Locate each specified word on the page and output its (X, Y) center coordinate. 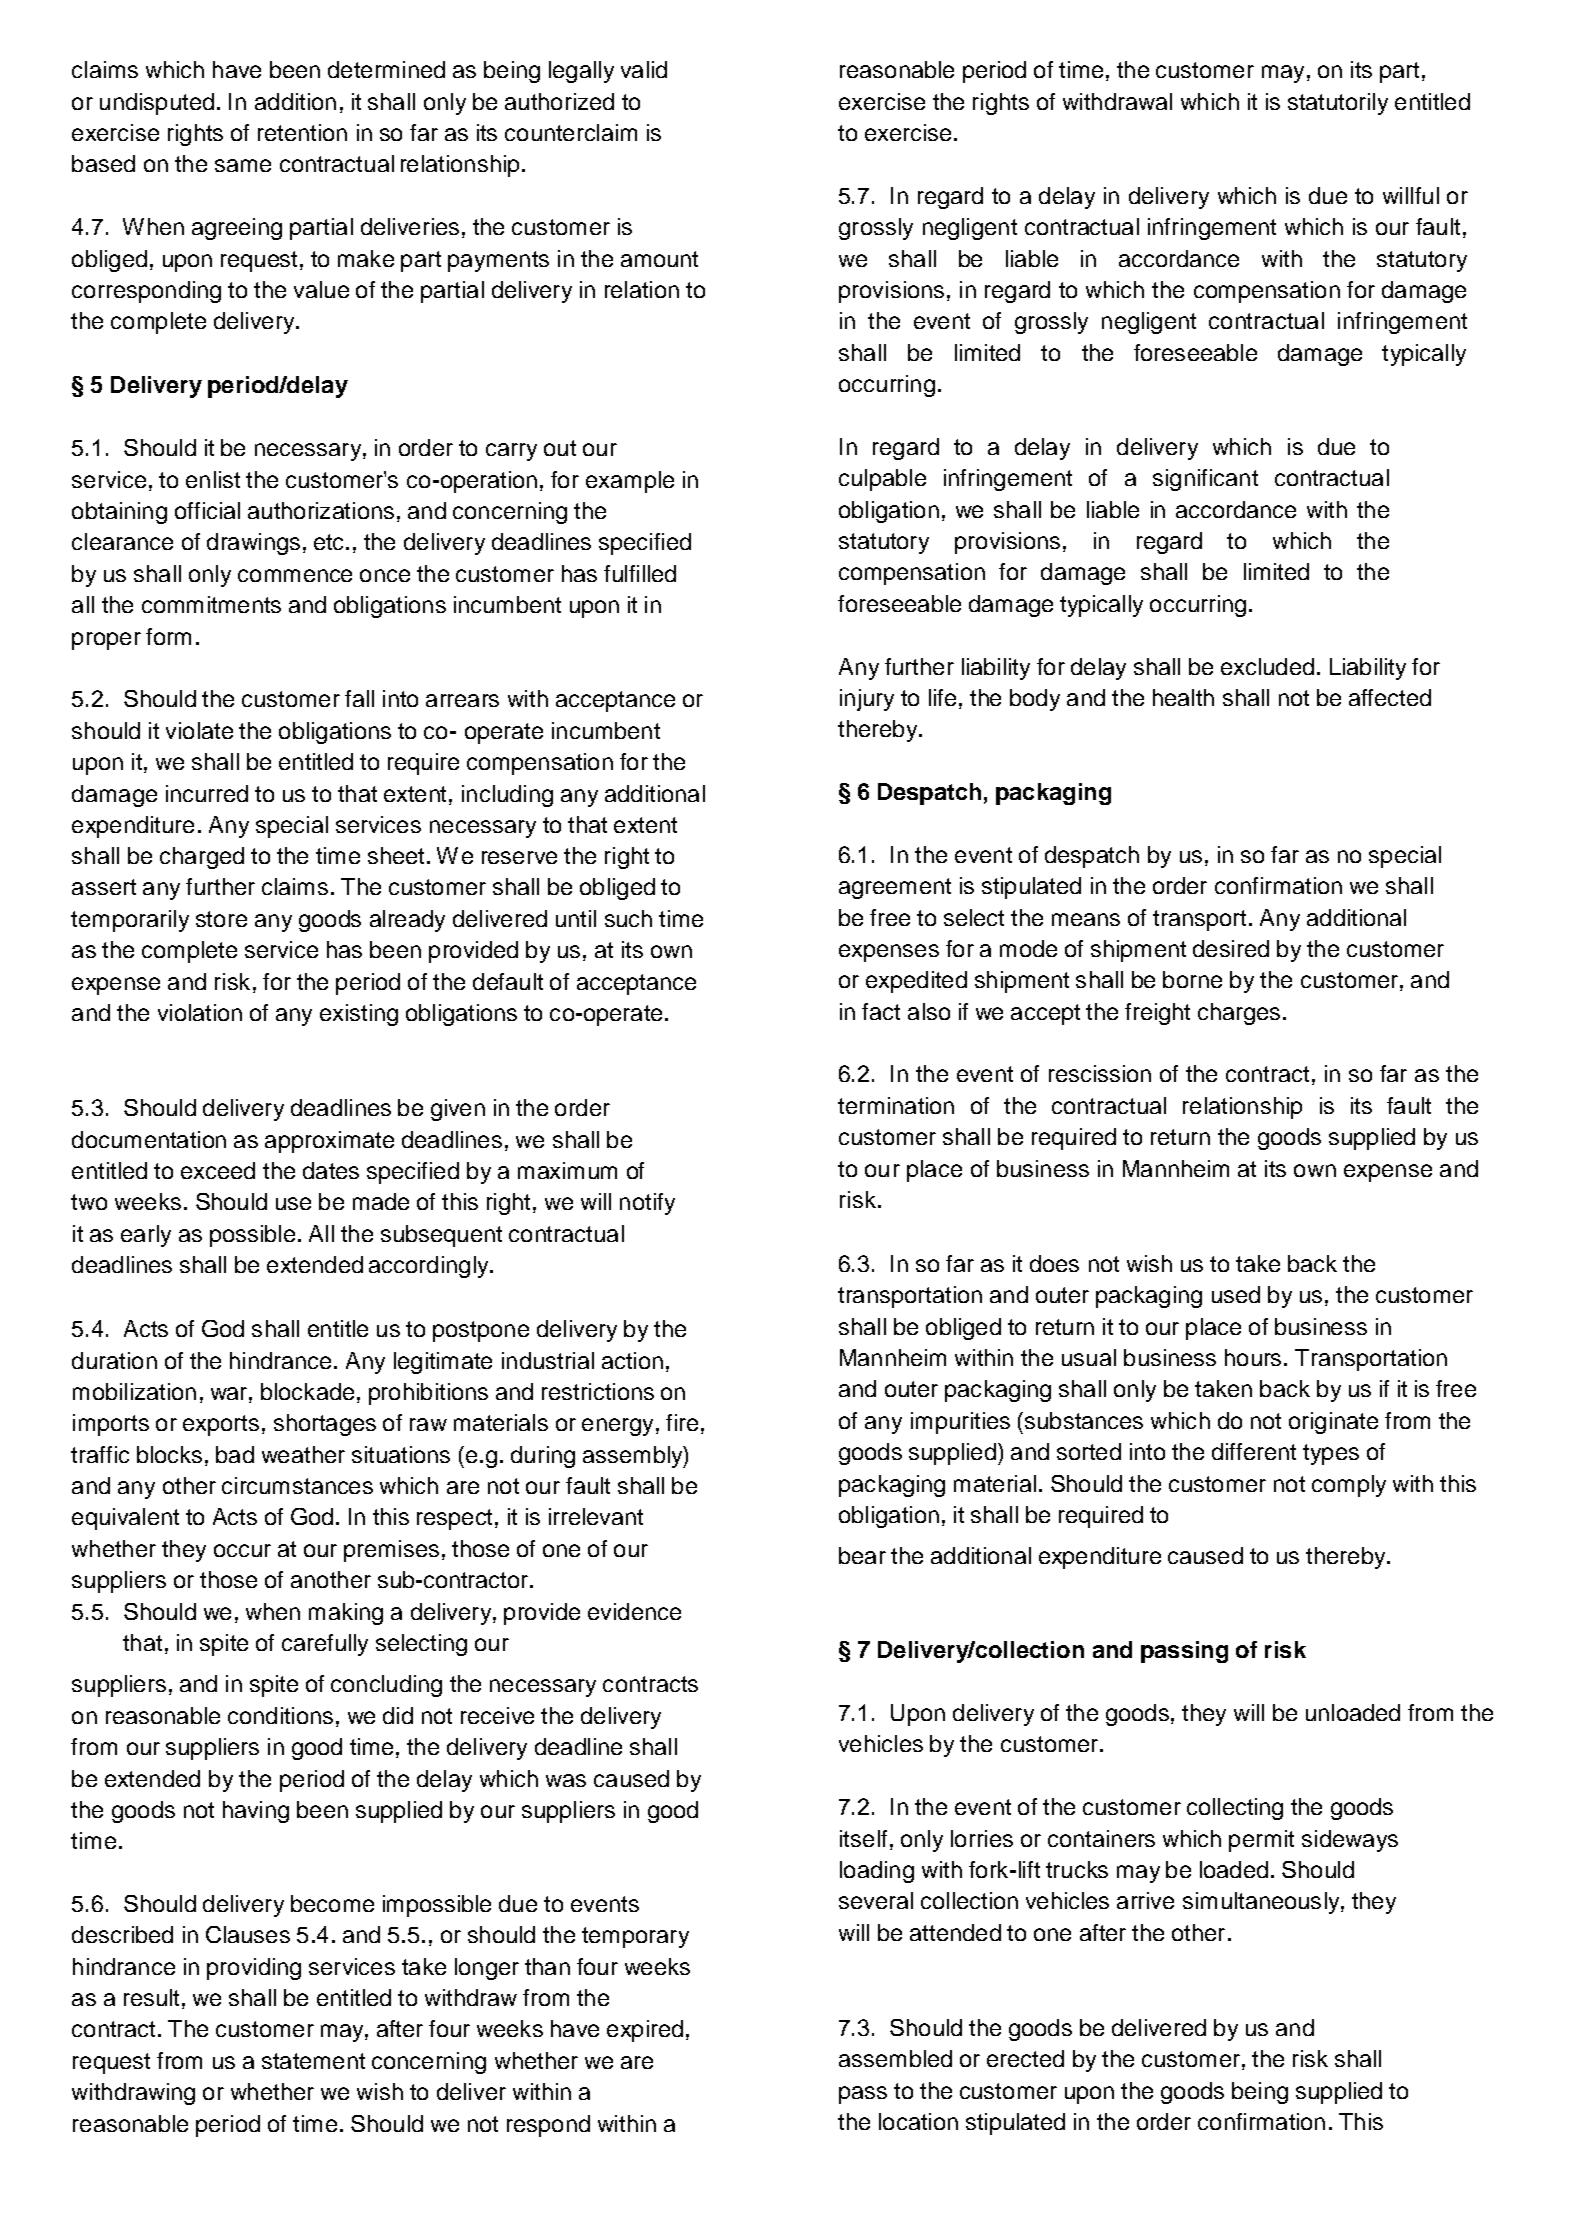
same (243, 165)
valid (644, 69)
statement (313, 2061)
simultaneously (1262, 1903)
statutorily (1338, 104)
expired (645, 2031)
